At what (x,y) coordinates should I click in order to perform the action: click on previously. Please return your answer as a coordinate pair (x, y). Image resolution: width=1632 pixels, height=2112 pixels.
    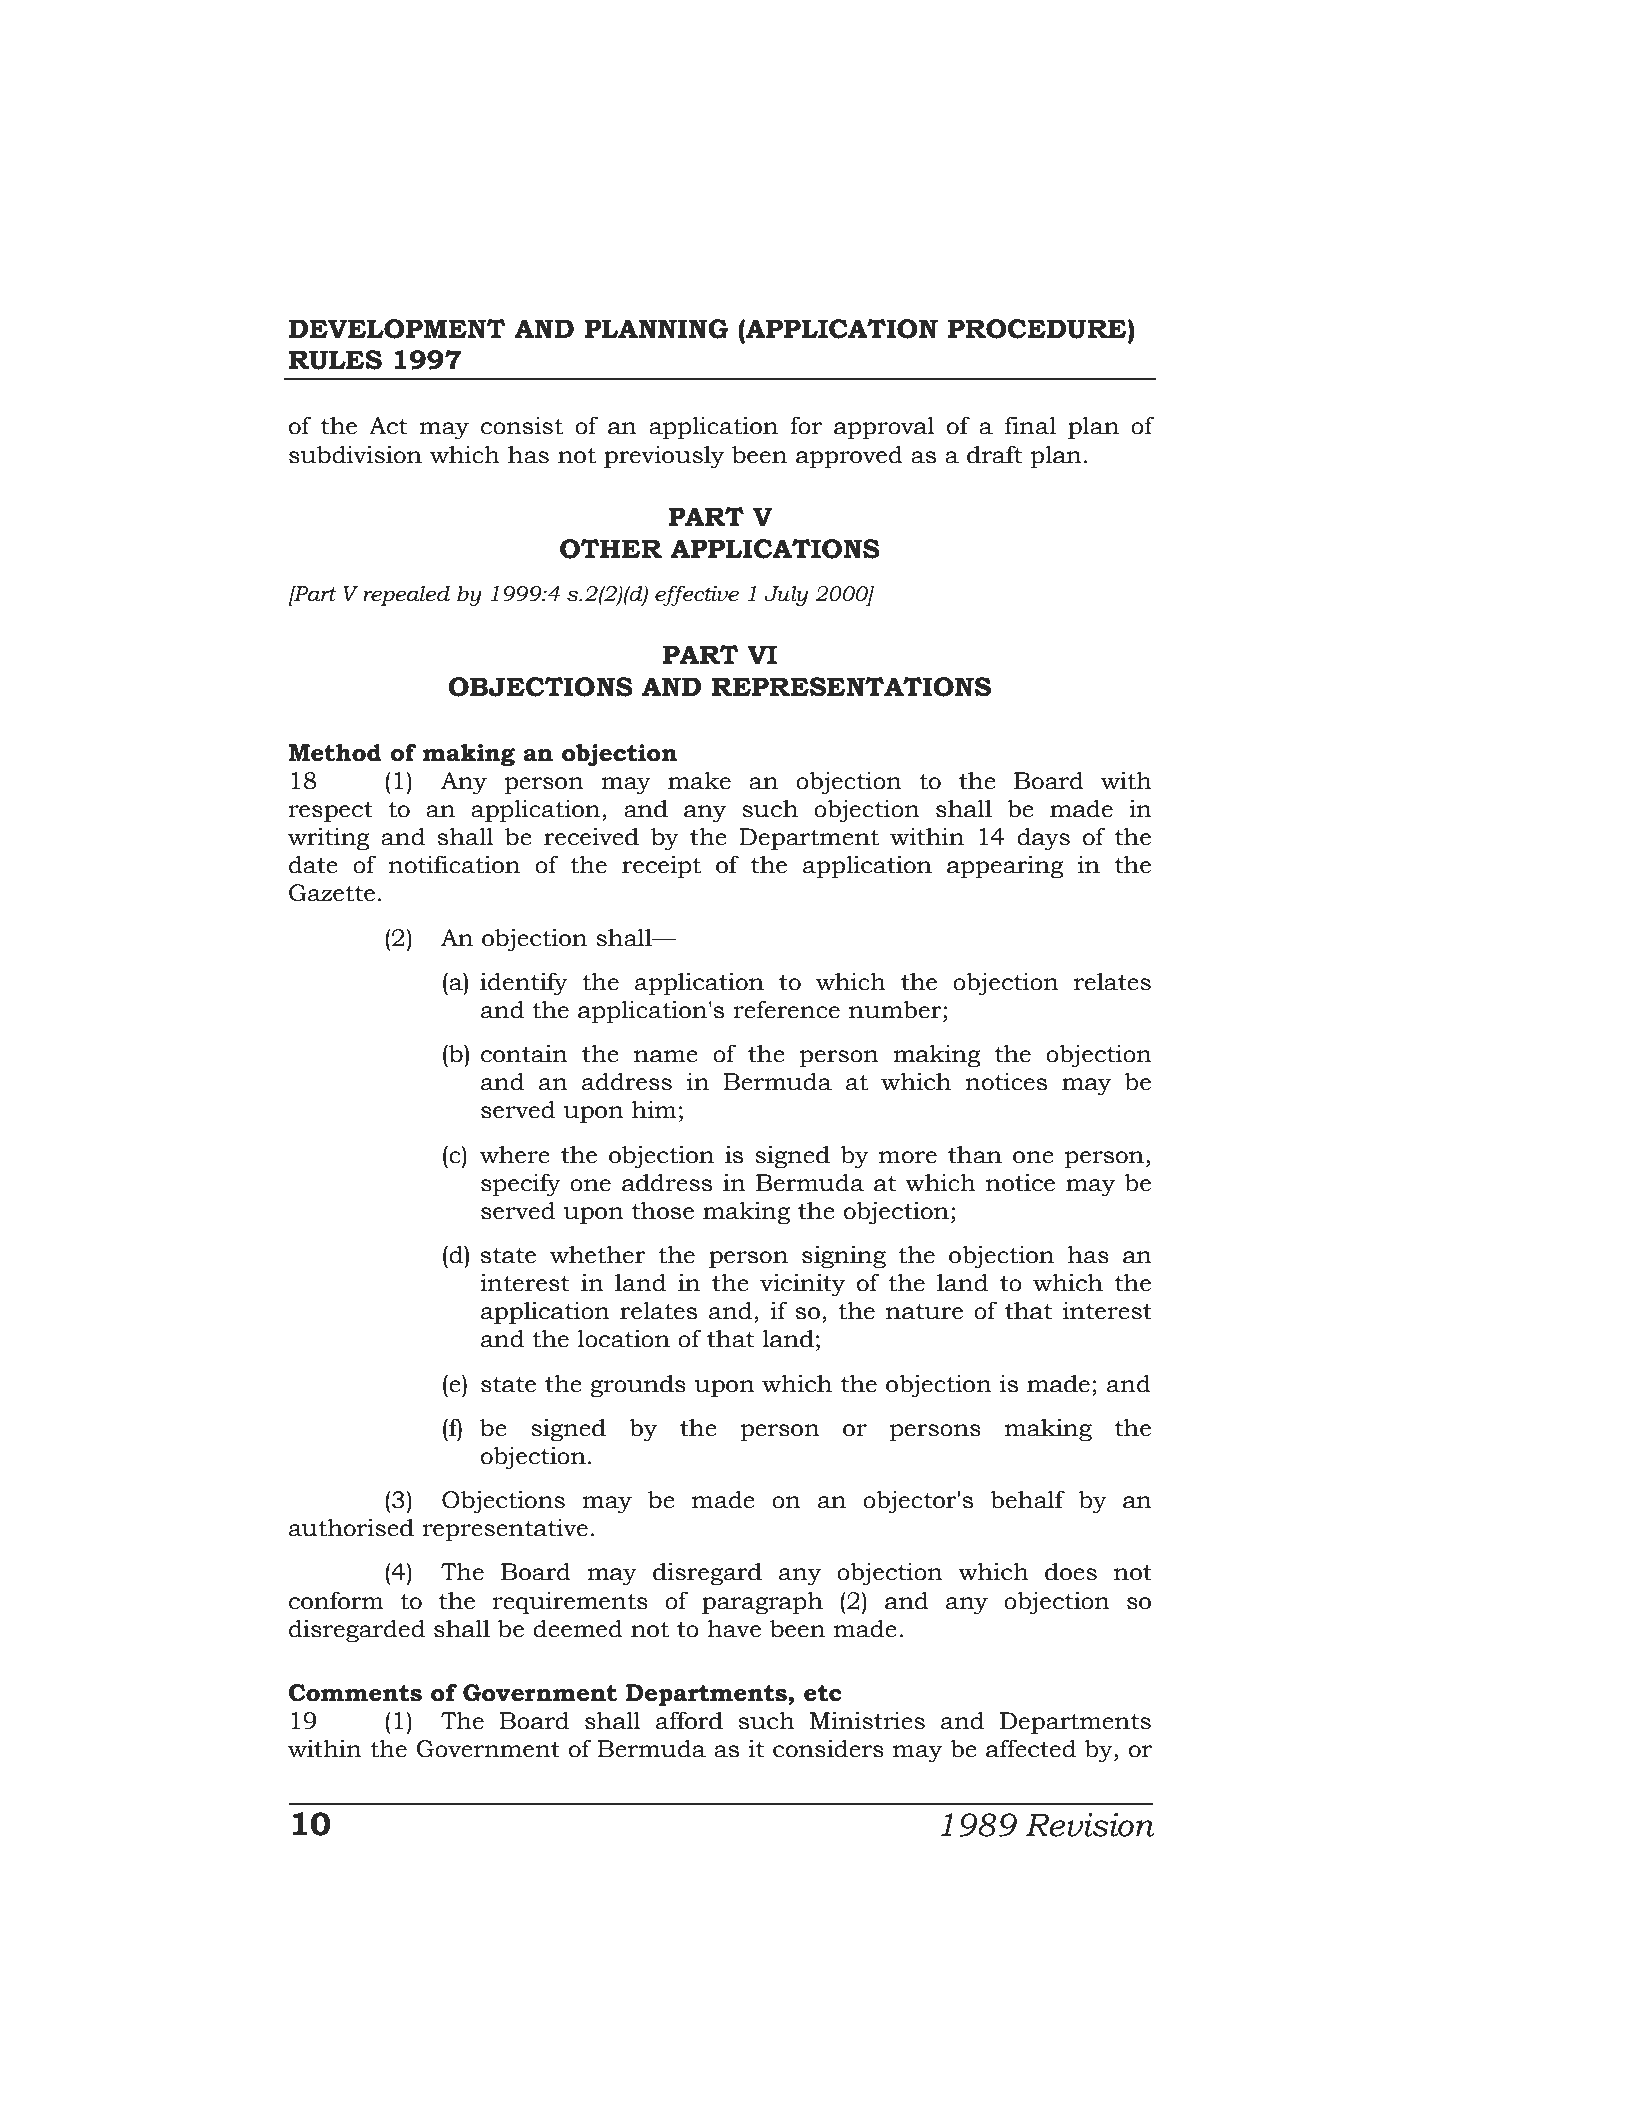
    Looking at the image, I should click on (664, 457).
